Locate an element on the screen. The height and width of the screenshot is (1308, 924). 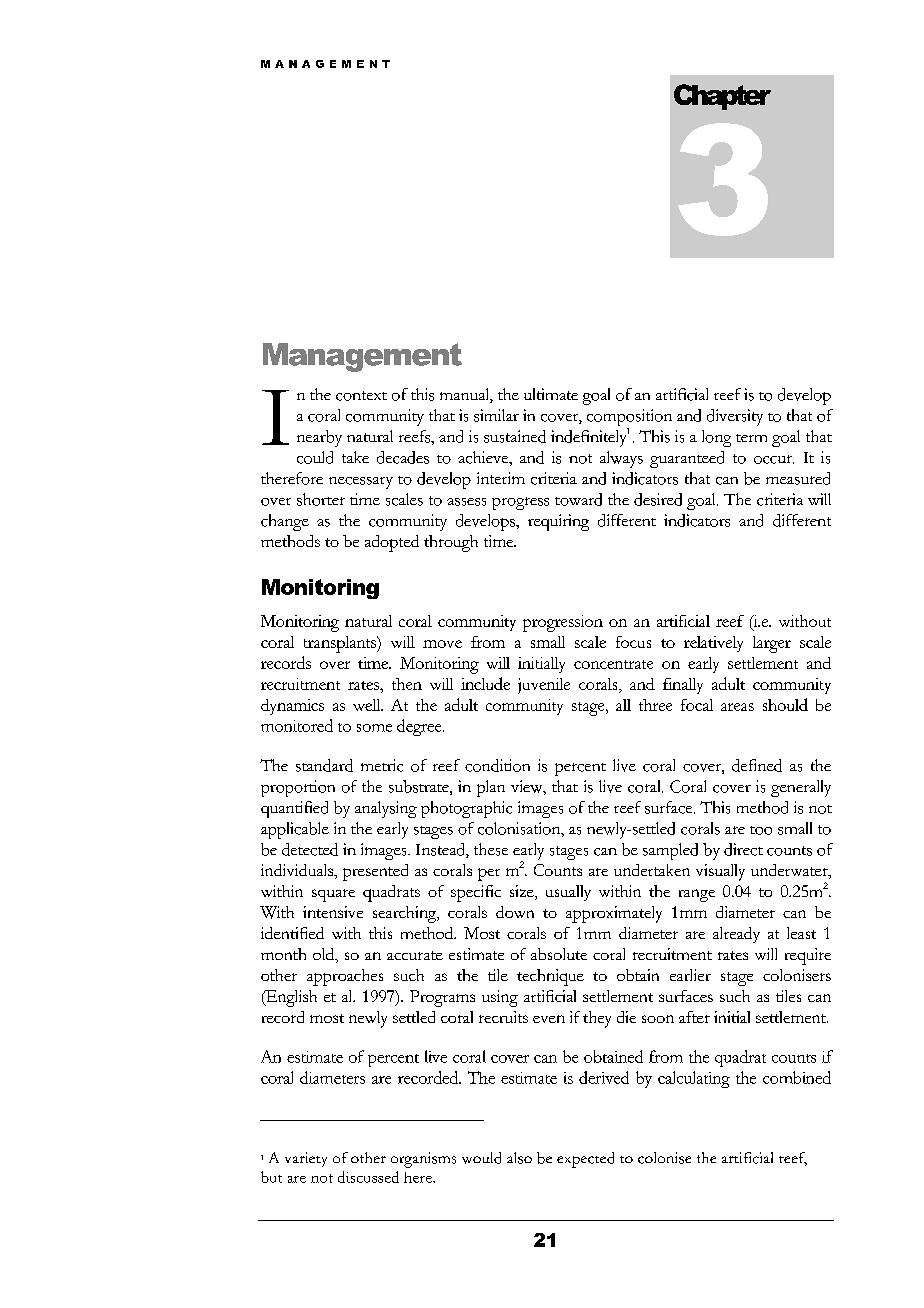
variety is located at coordinates (306, 1159).
